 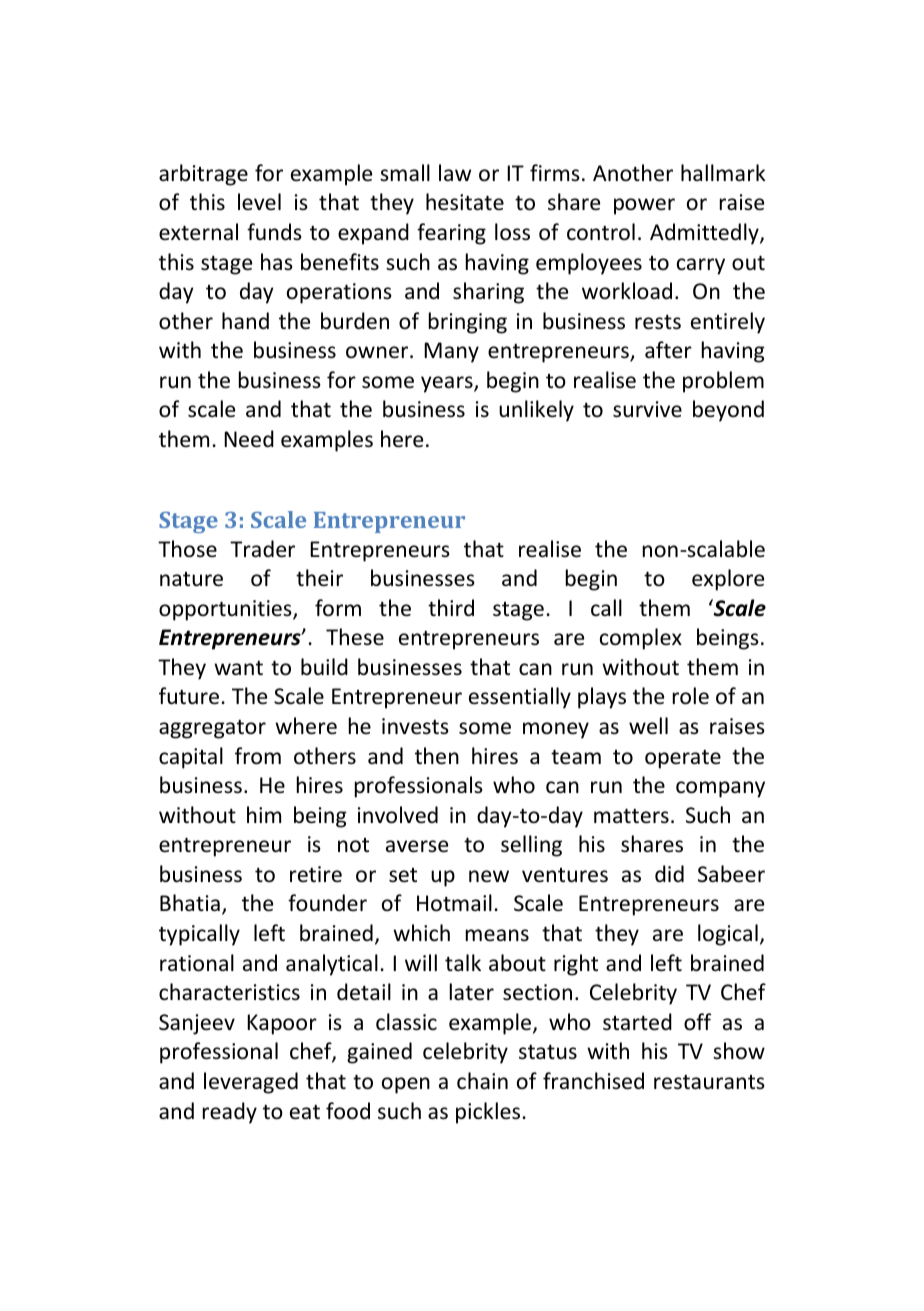 What do you see at coordinates (451, 608) in the page?
I see `third` at bounding box center [451, 608].
